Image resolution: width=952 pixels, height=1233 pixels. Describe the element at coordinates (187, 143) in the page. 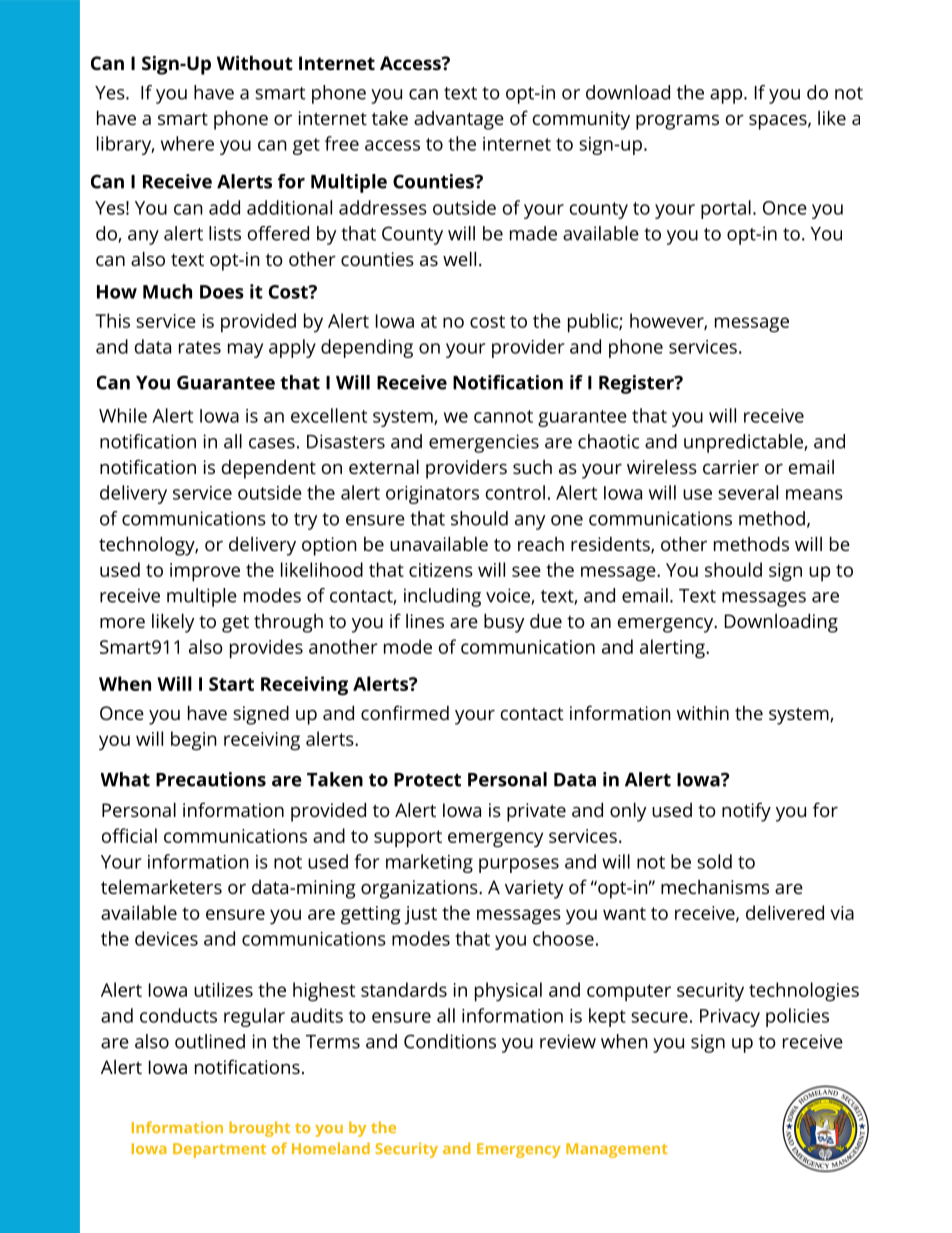

I see `where` at that location.
